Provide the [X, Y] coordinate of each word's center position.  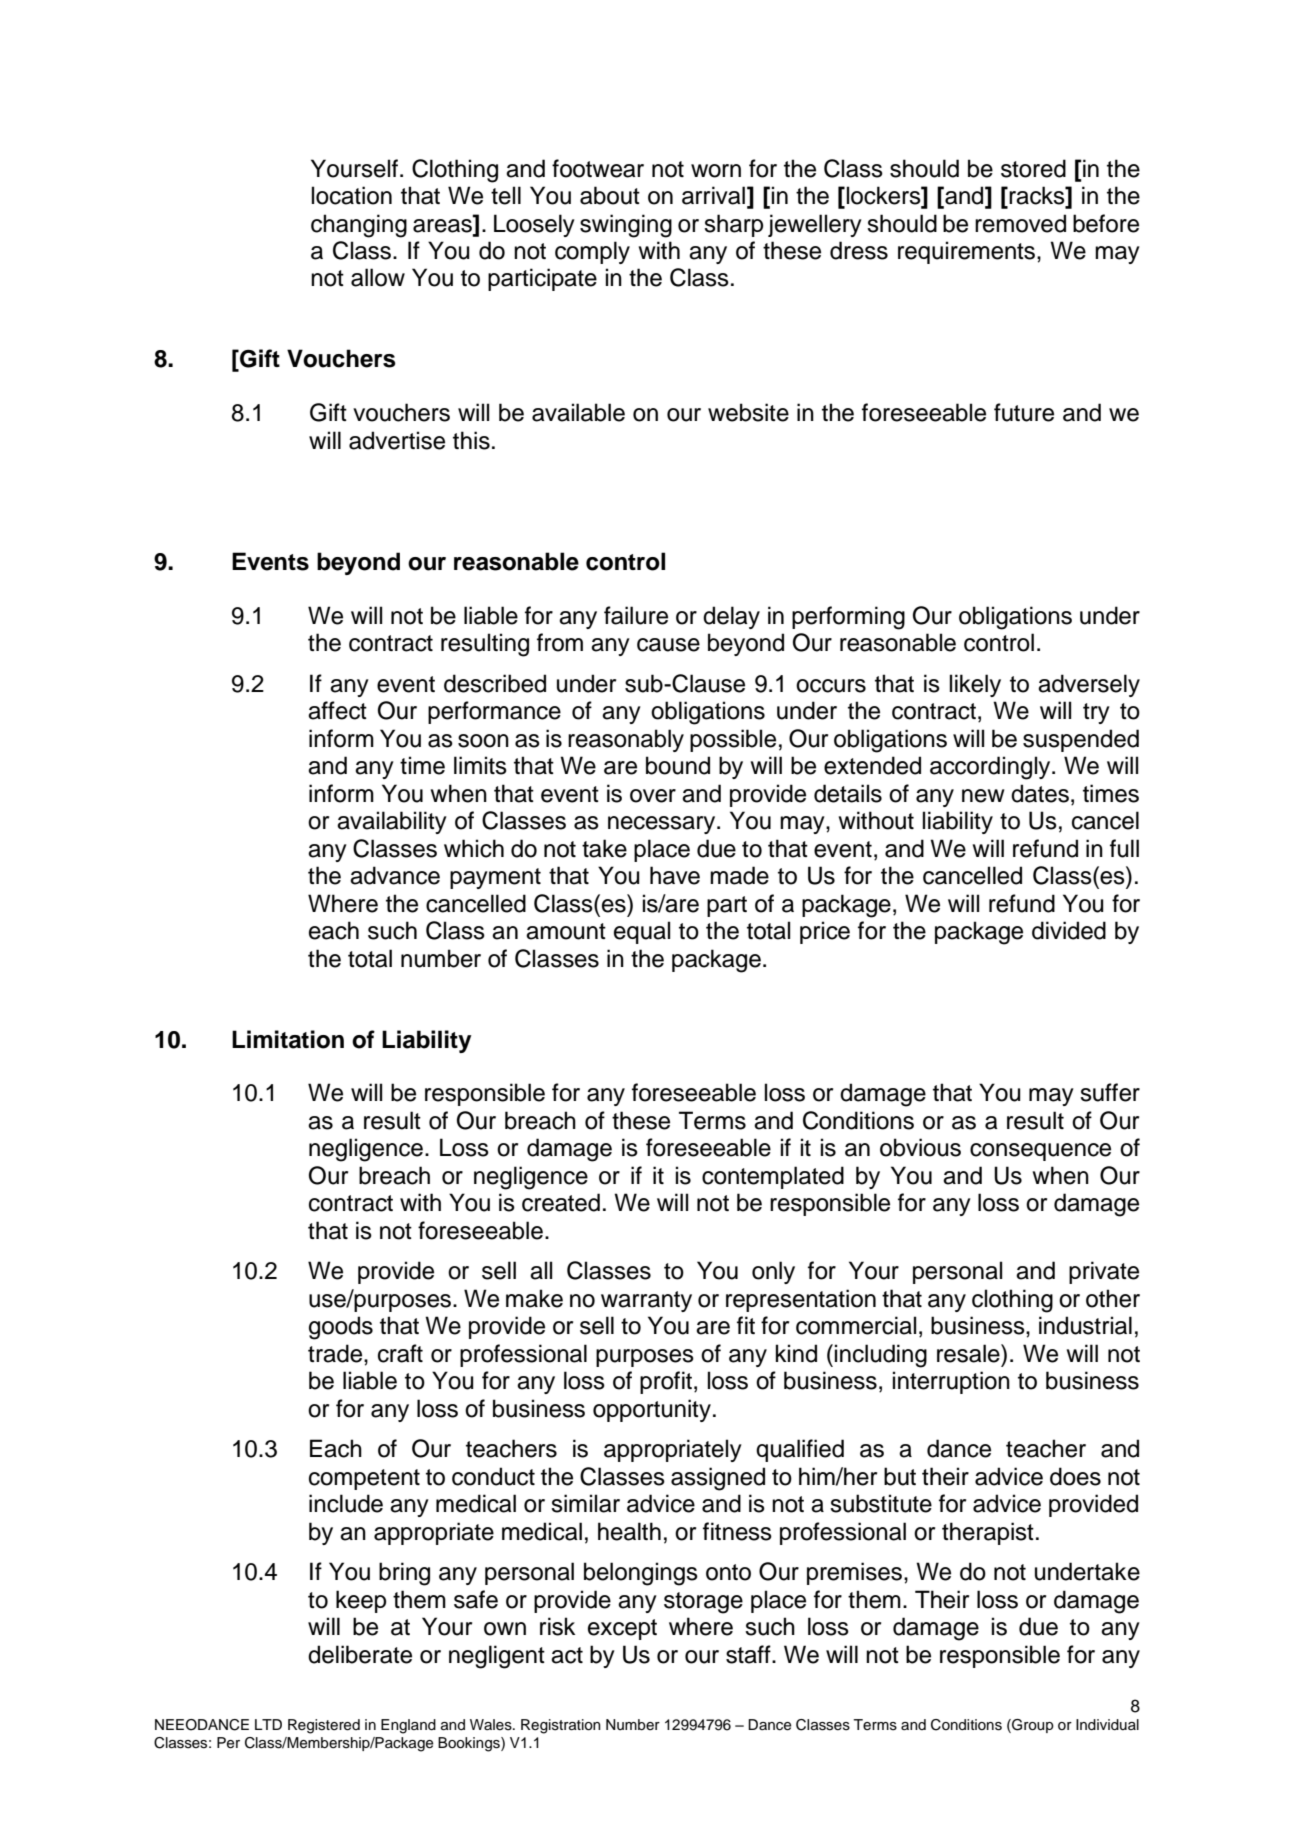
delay [731, 617]
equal [642, 932]
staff [749, 1654]
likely [975, 685]
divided [1069, 930]
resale [969, 1353]
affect [337, 710]
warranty [646, 1301]
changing [359, 226]
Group [1032, 1726]
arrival [713, 195]
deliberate [360, 1654]
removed [1020, 223]
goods [341, 1328]
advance [395, 875]
